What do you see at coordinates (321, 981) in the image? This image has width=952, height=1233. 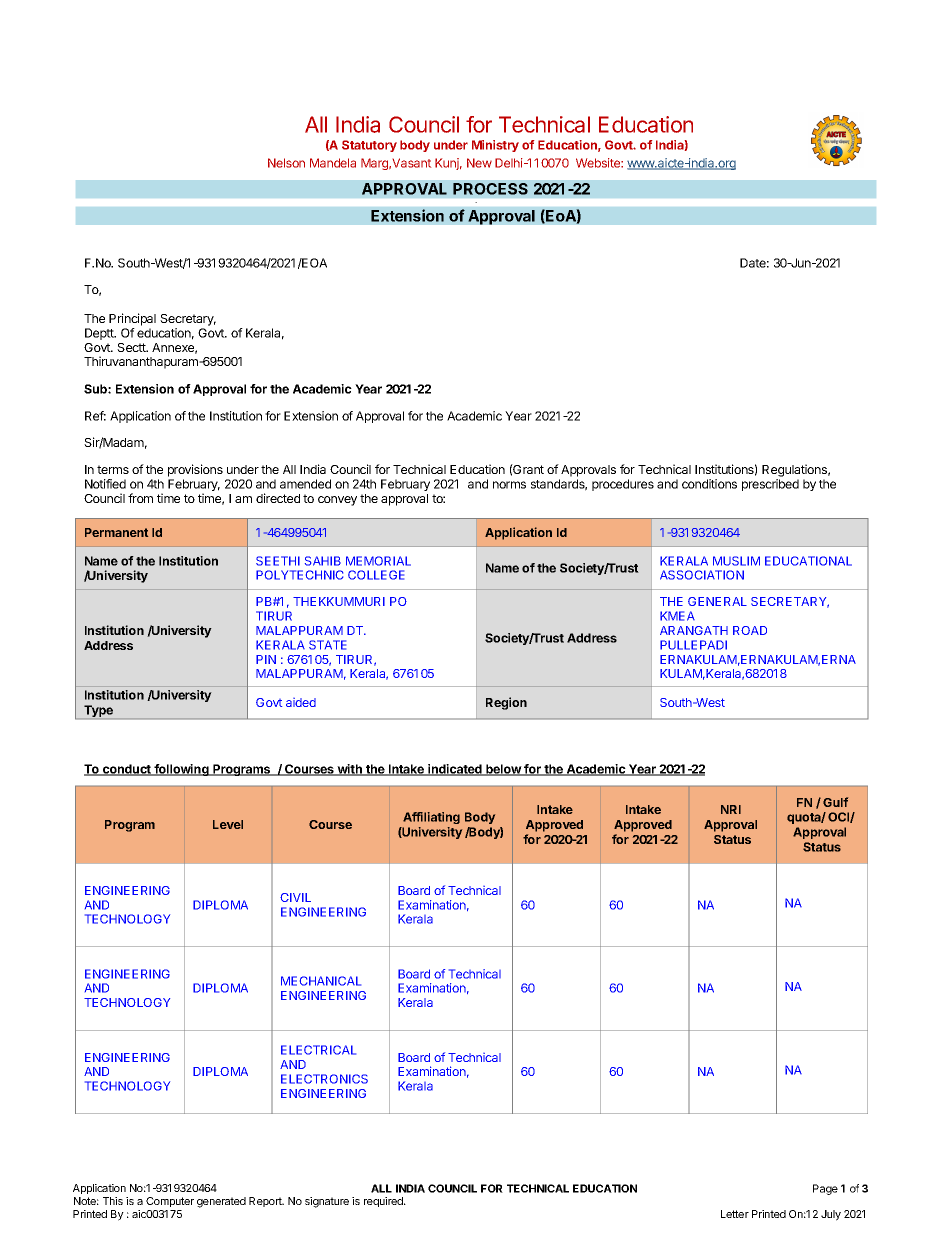 I see `MECHANICAL` at bounding box center [321, 981].
